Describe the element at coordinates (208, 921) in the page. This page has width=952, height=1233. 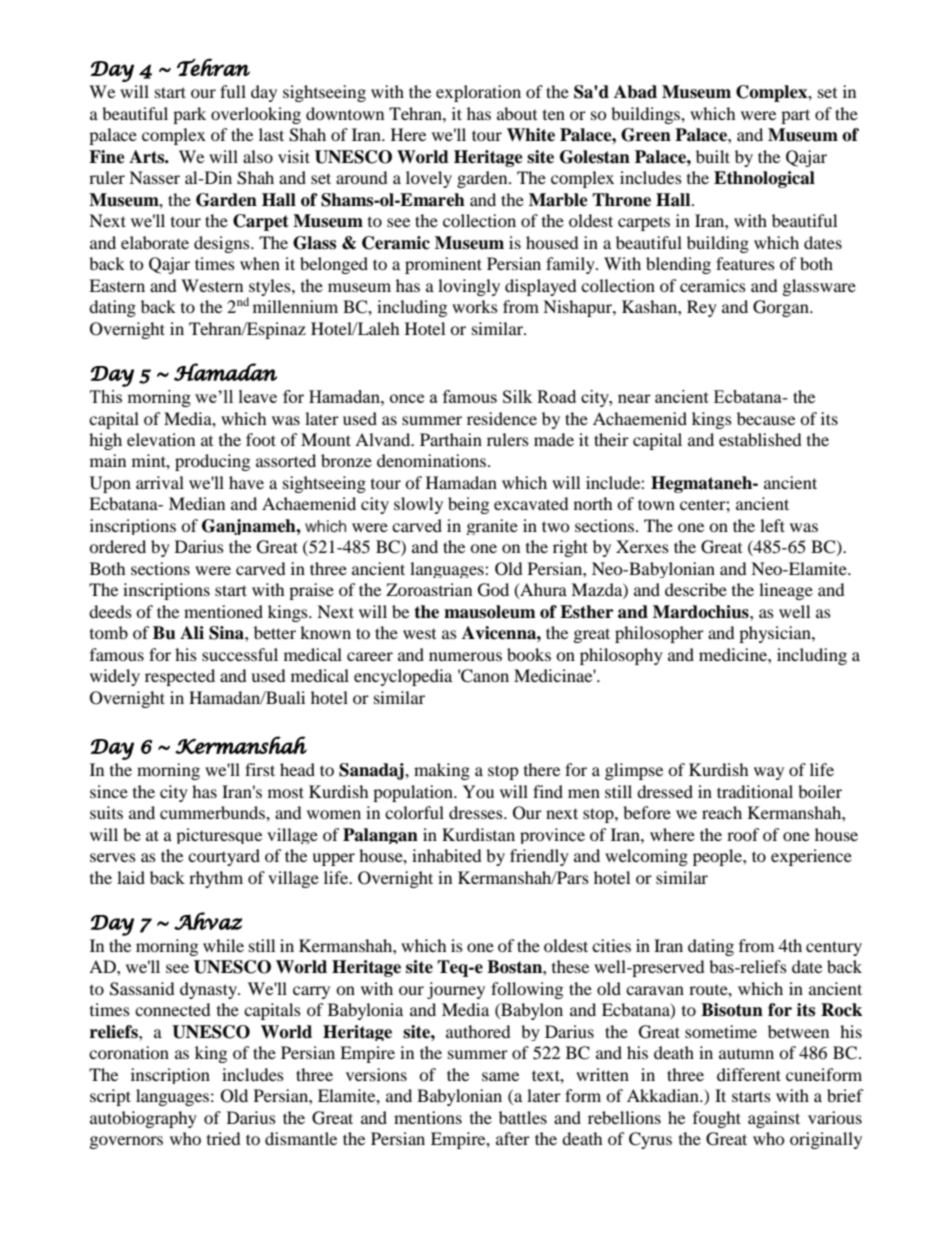
I see `Ahvaz` at that location.
